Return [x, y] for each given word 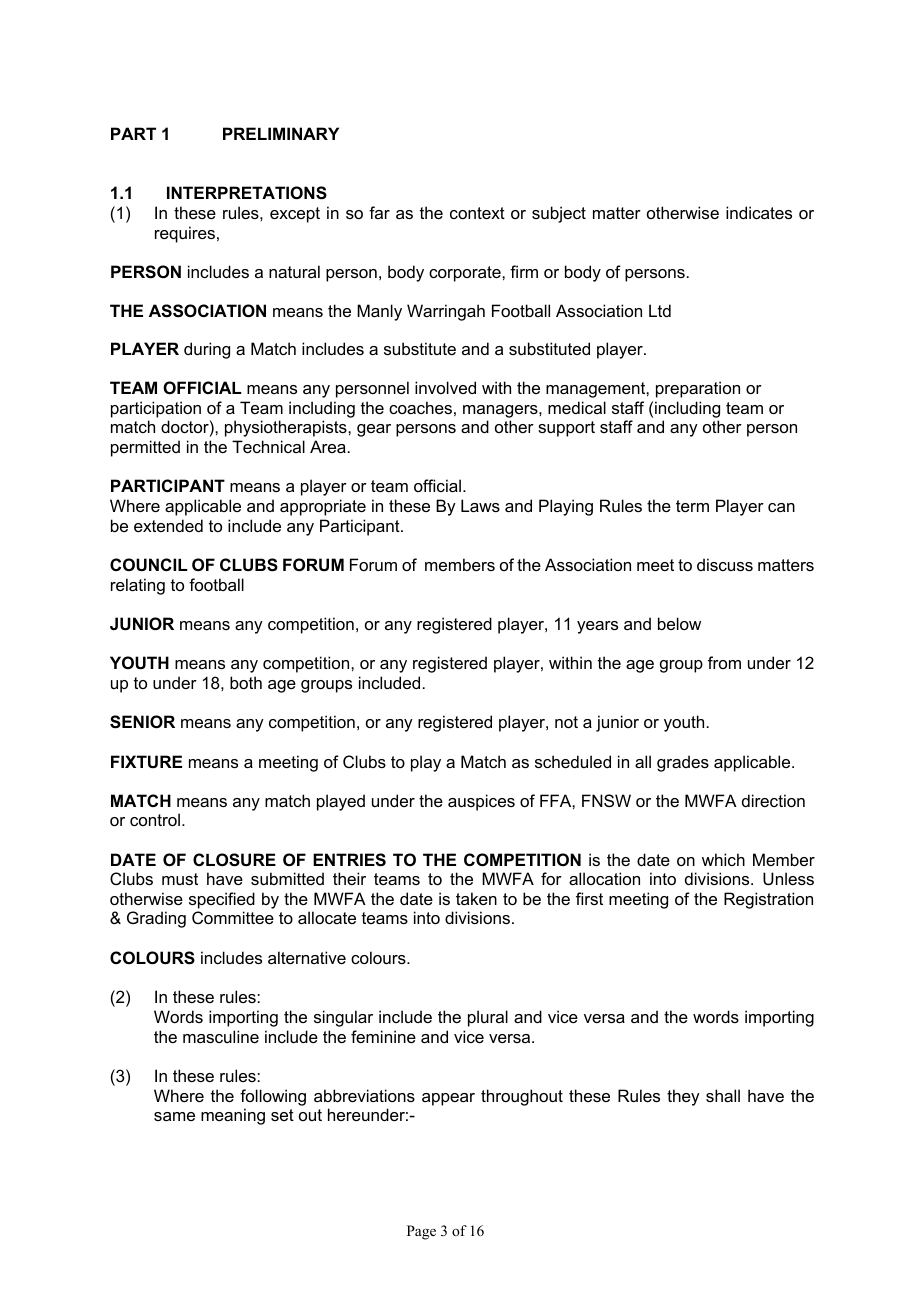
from [724, 662]
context [477, 213]
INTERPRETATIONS [247, 193]
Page [421, 1232]
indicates [759, 212]
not [566, 722]
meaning [233, 1116]
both [246, 682]
